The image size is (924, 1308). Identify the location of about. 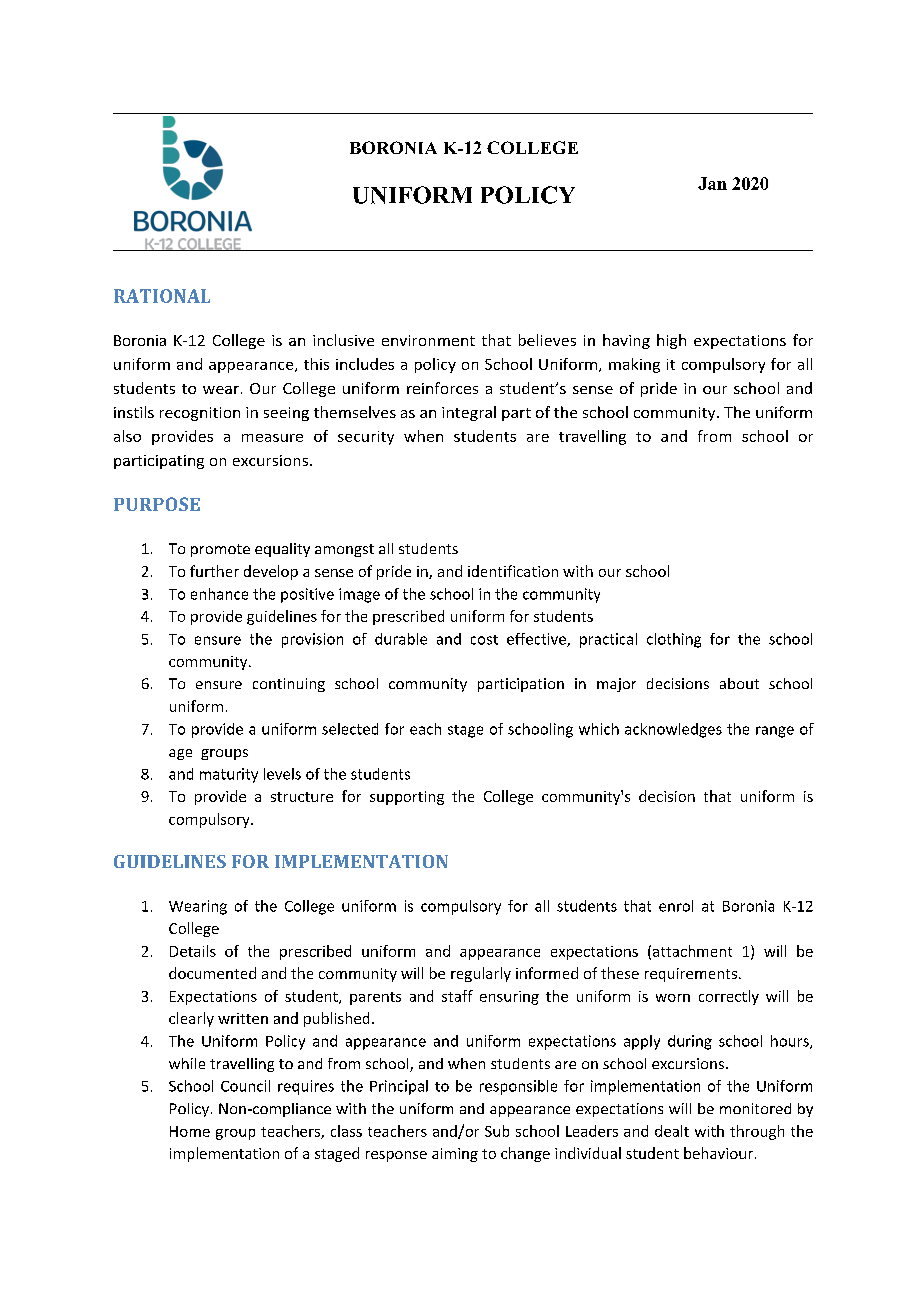
(739, 683).
